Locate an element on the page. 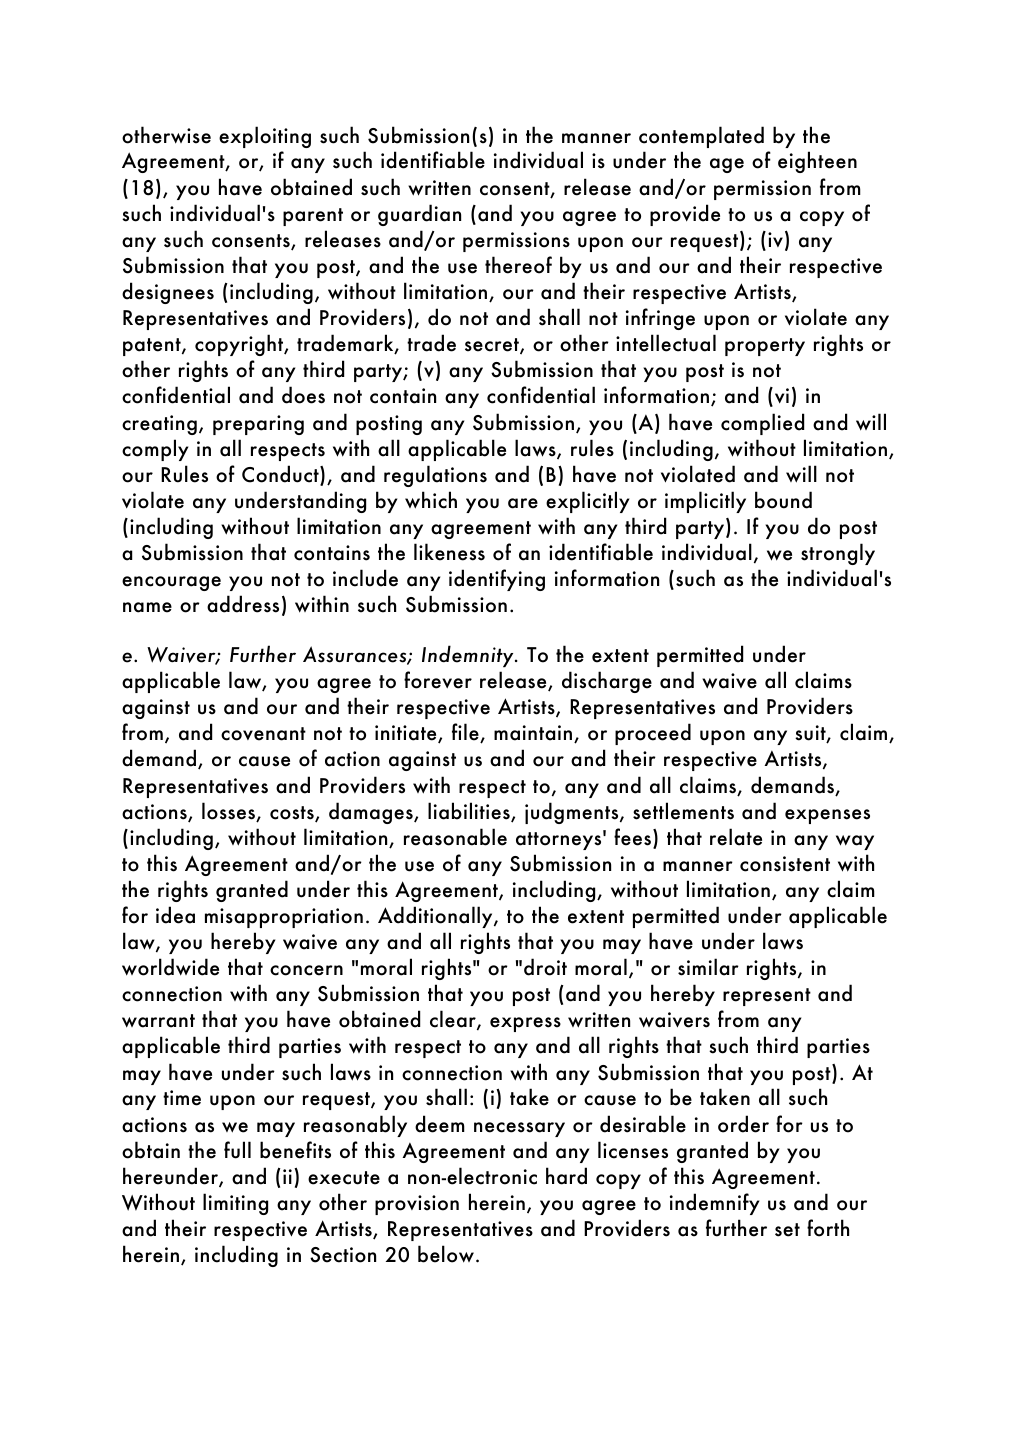  Conduct is located at coordinates (281, 475).
